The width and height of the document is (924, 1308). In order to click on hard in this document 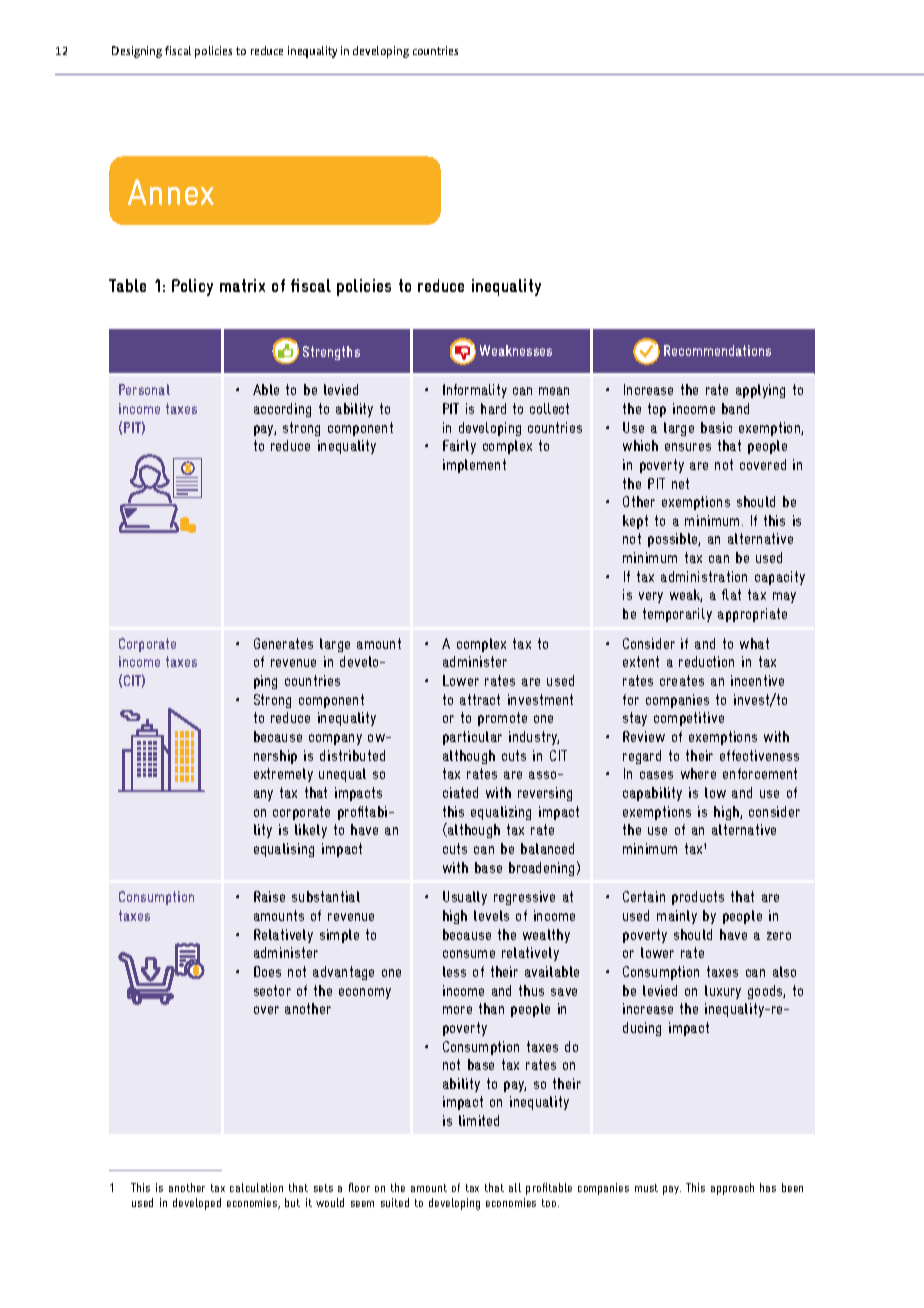, I will do `click(493, 408)`.
